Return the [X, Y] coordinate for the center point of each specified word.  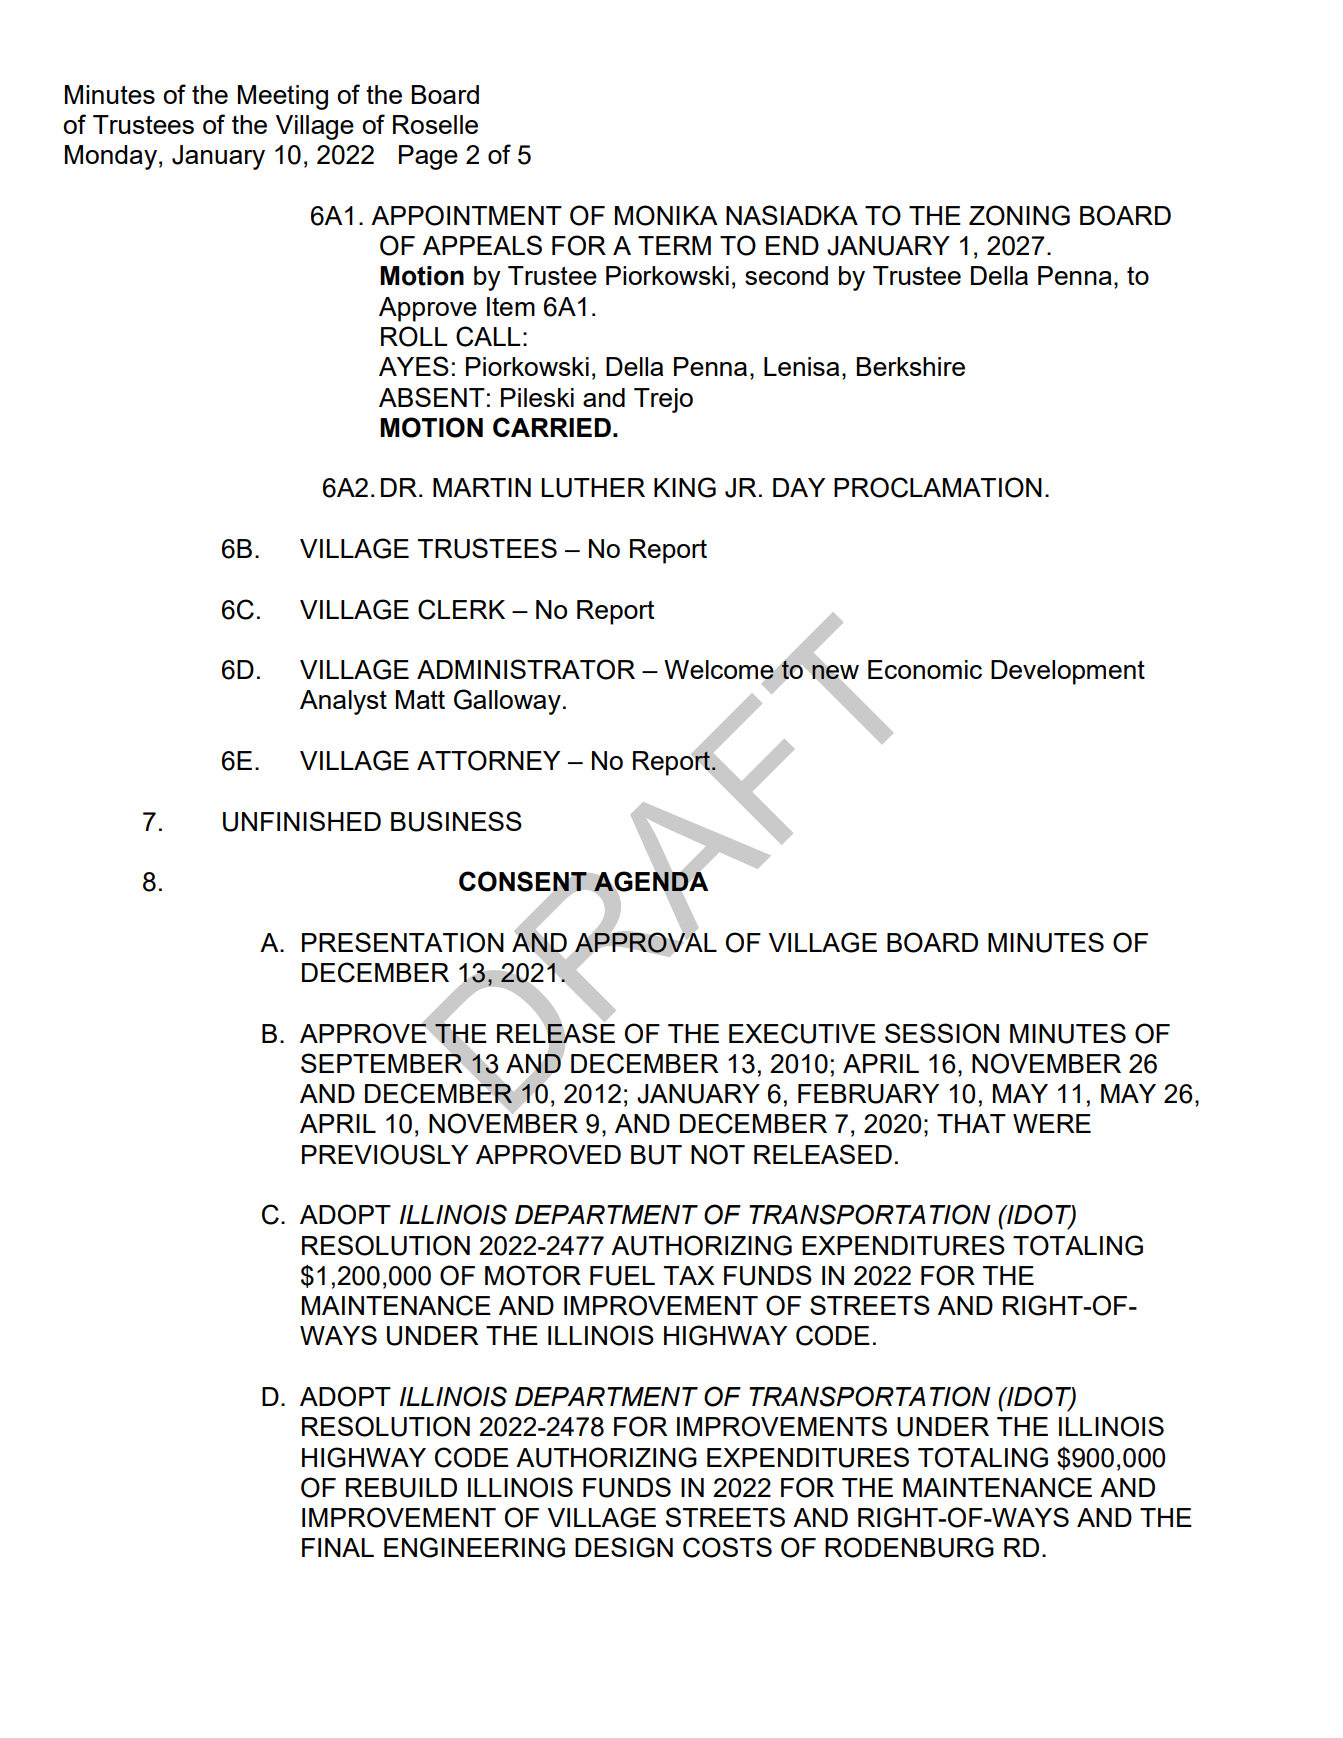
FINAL [338, 1547]
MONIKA [666, 215]
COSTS [727, 1547]
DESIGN [624, 1547]
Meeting [283, 97]
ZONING [1019, 215]
